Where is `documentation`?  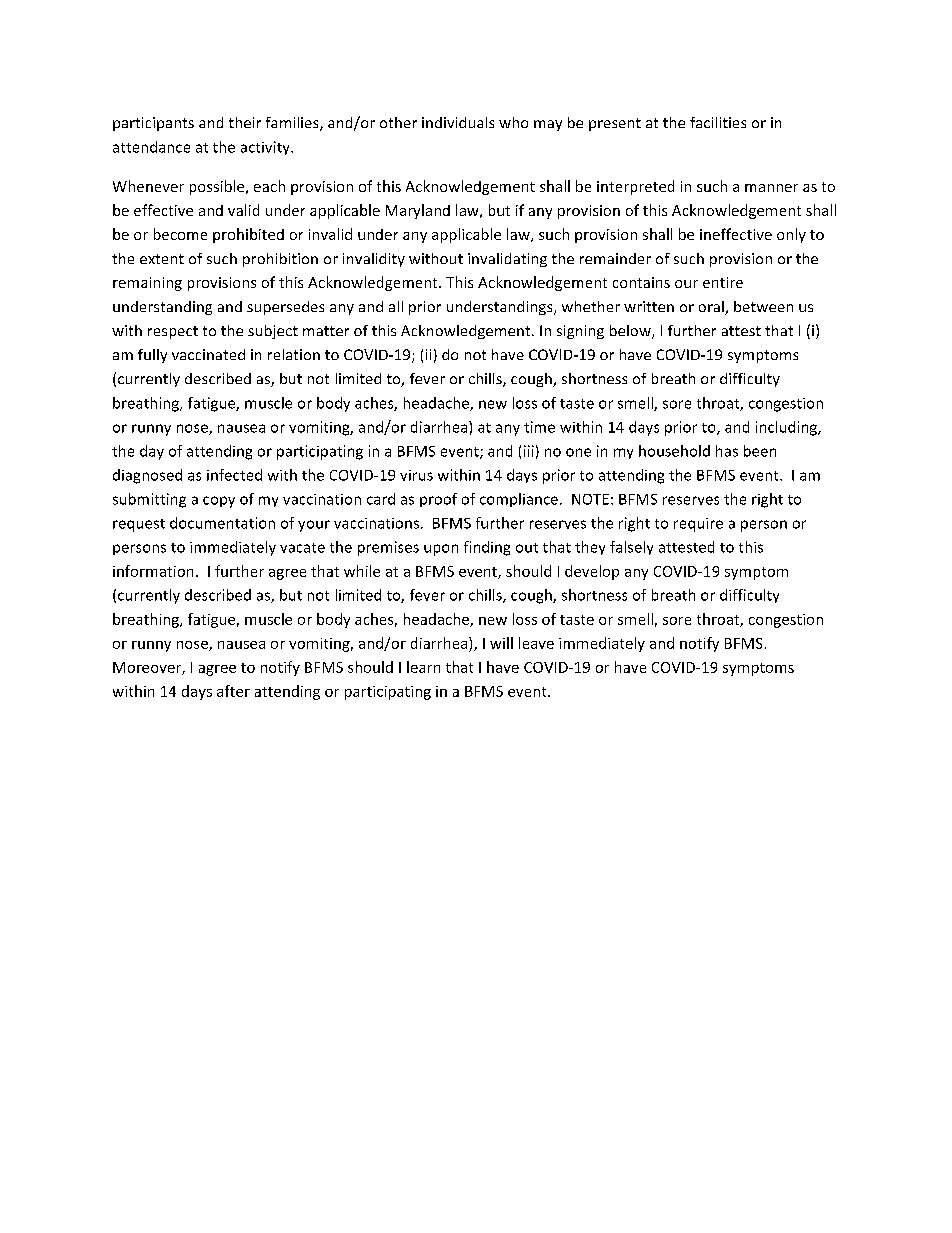 documentation is located at coordinates (222, 523).
